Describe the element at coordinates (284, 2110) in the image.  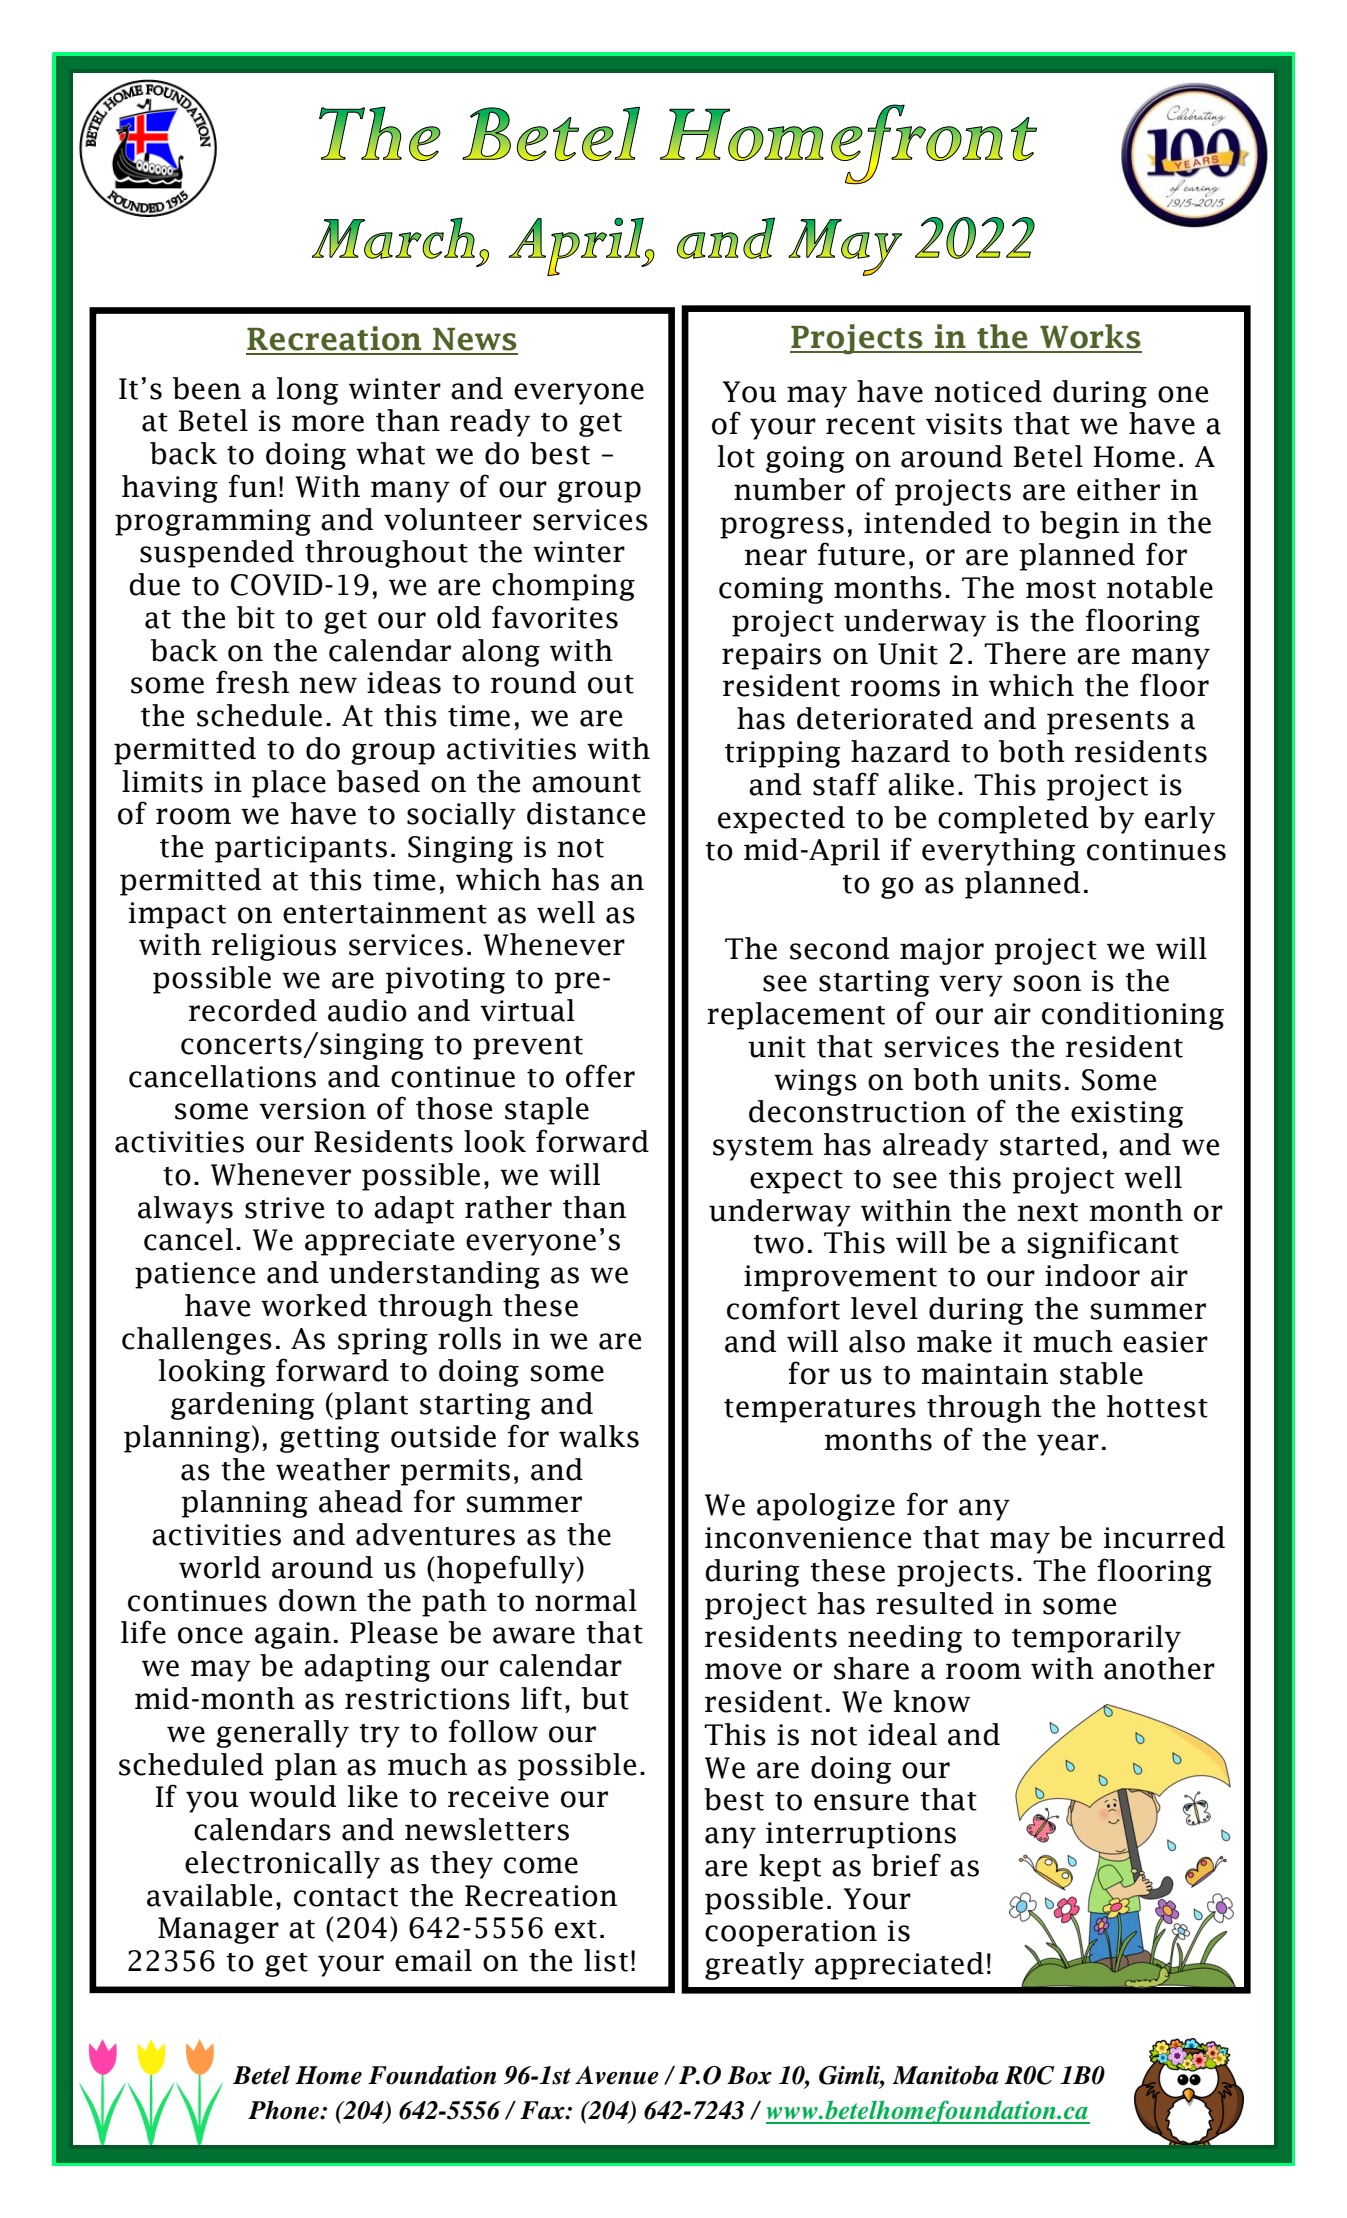
I see `Phone` at that location.
